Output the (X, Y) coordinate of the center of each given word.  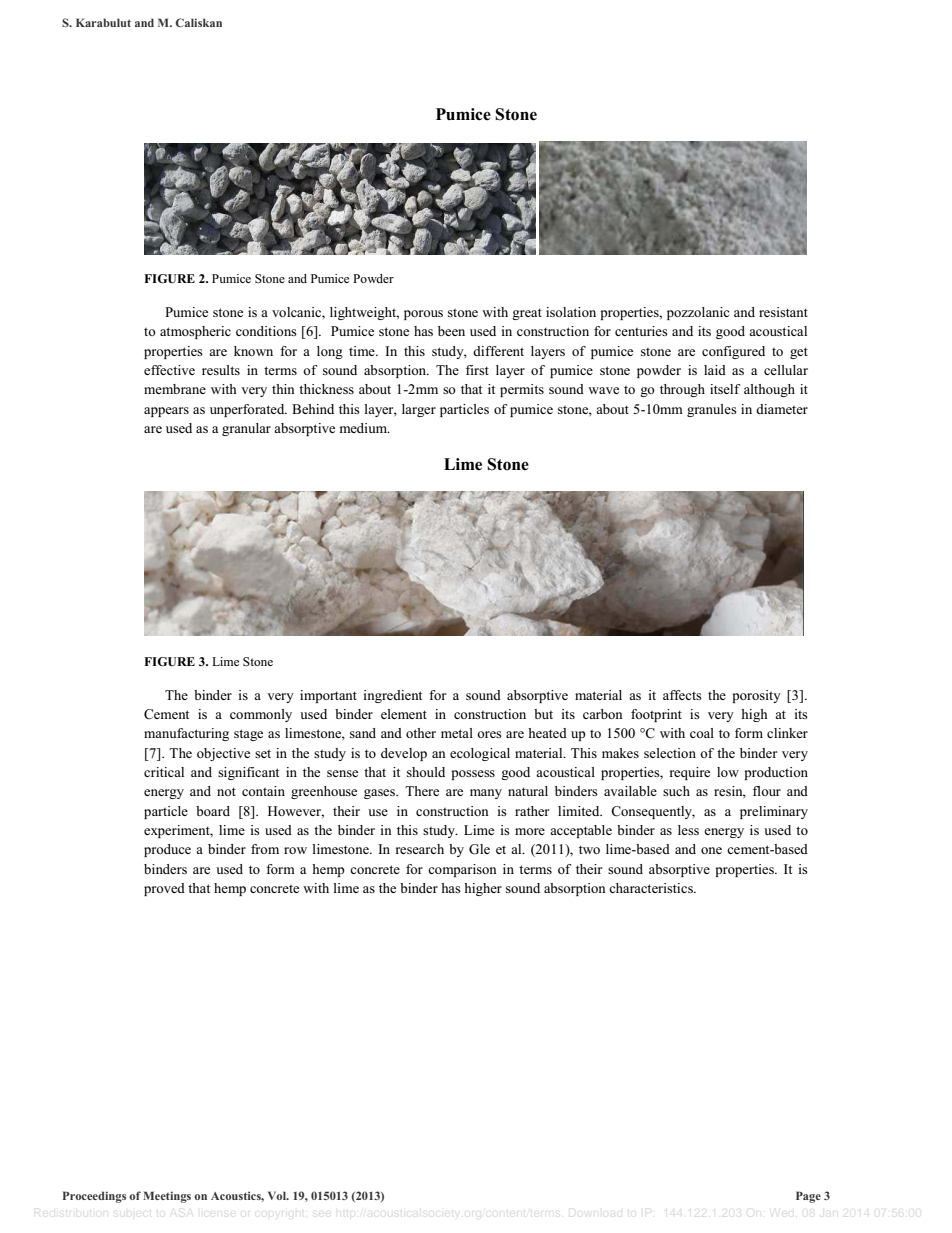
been (451, 331)
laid (715, 370)
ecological (480, 754)
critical (164, 772)
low (728, 772)
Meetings (167, 1197)
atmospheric (195, 332)
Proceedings (94, 1197)
